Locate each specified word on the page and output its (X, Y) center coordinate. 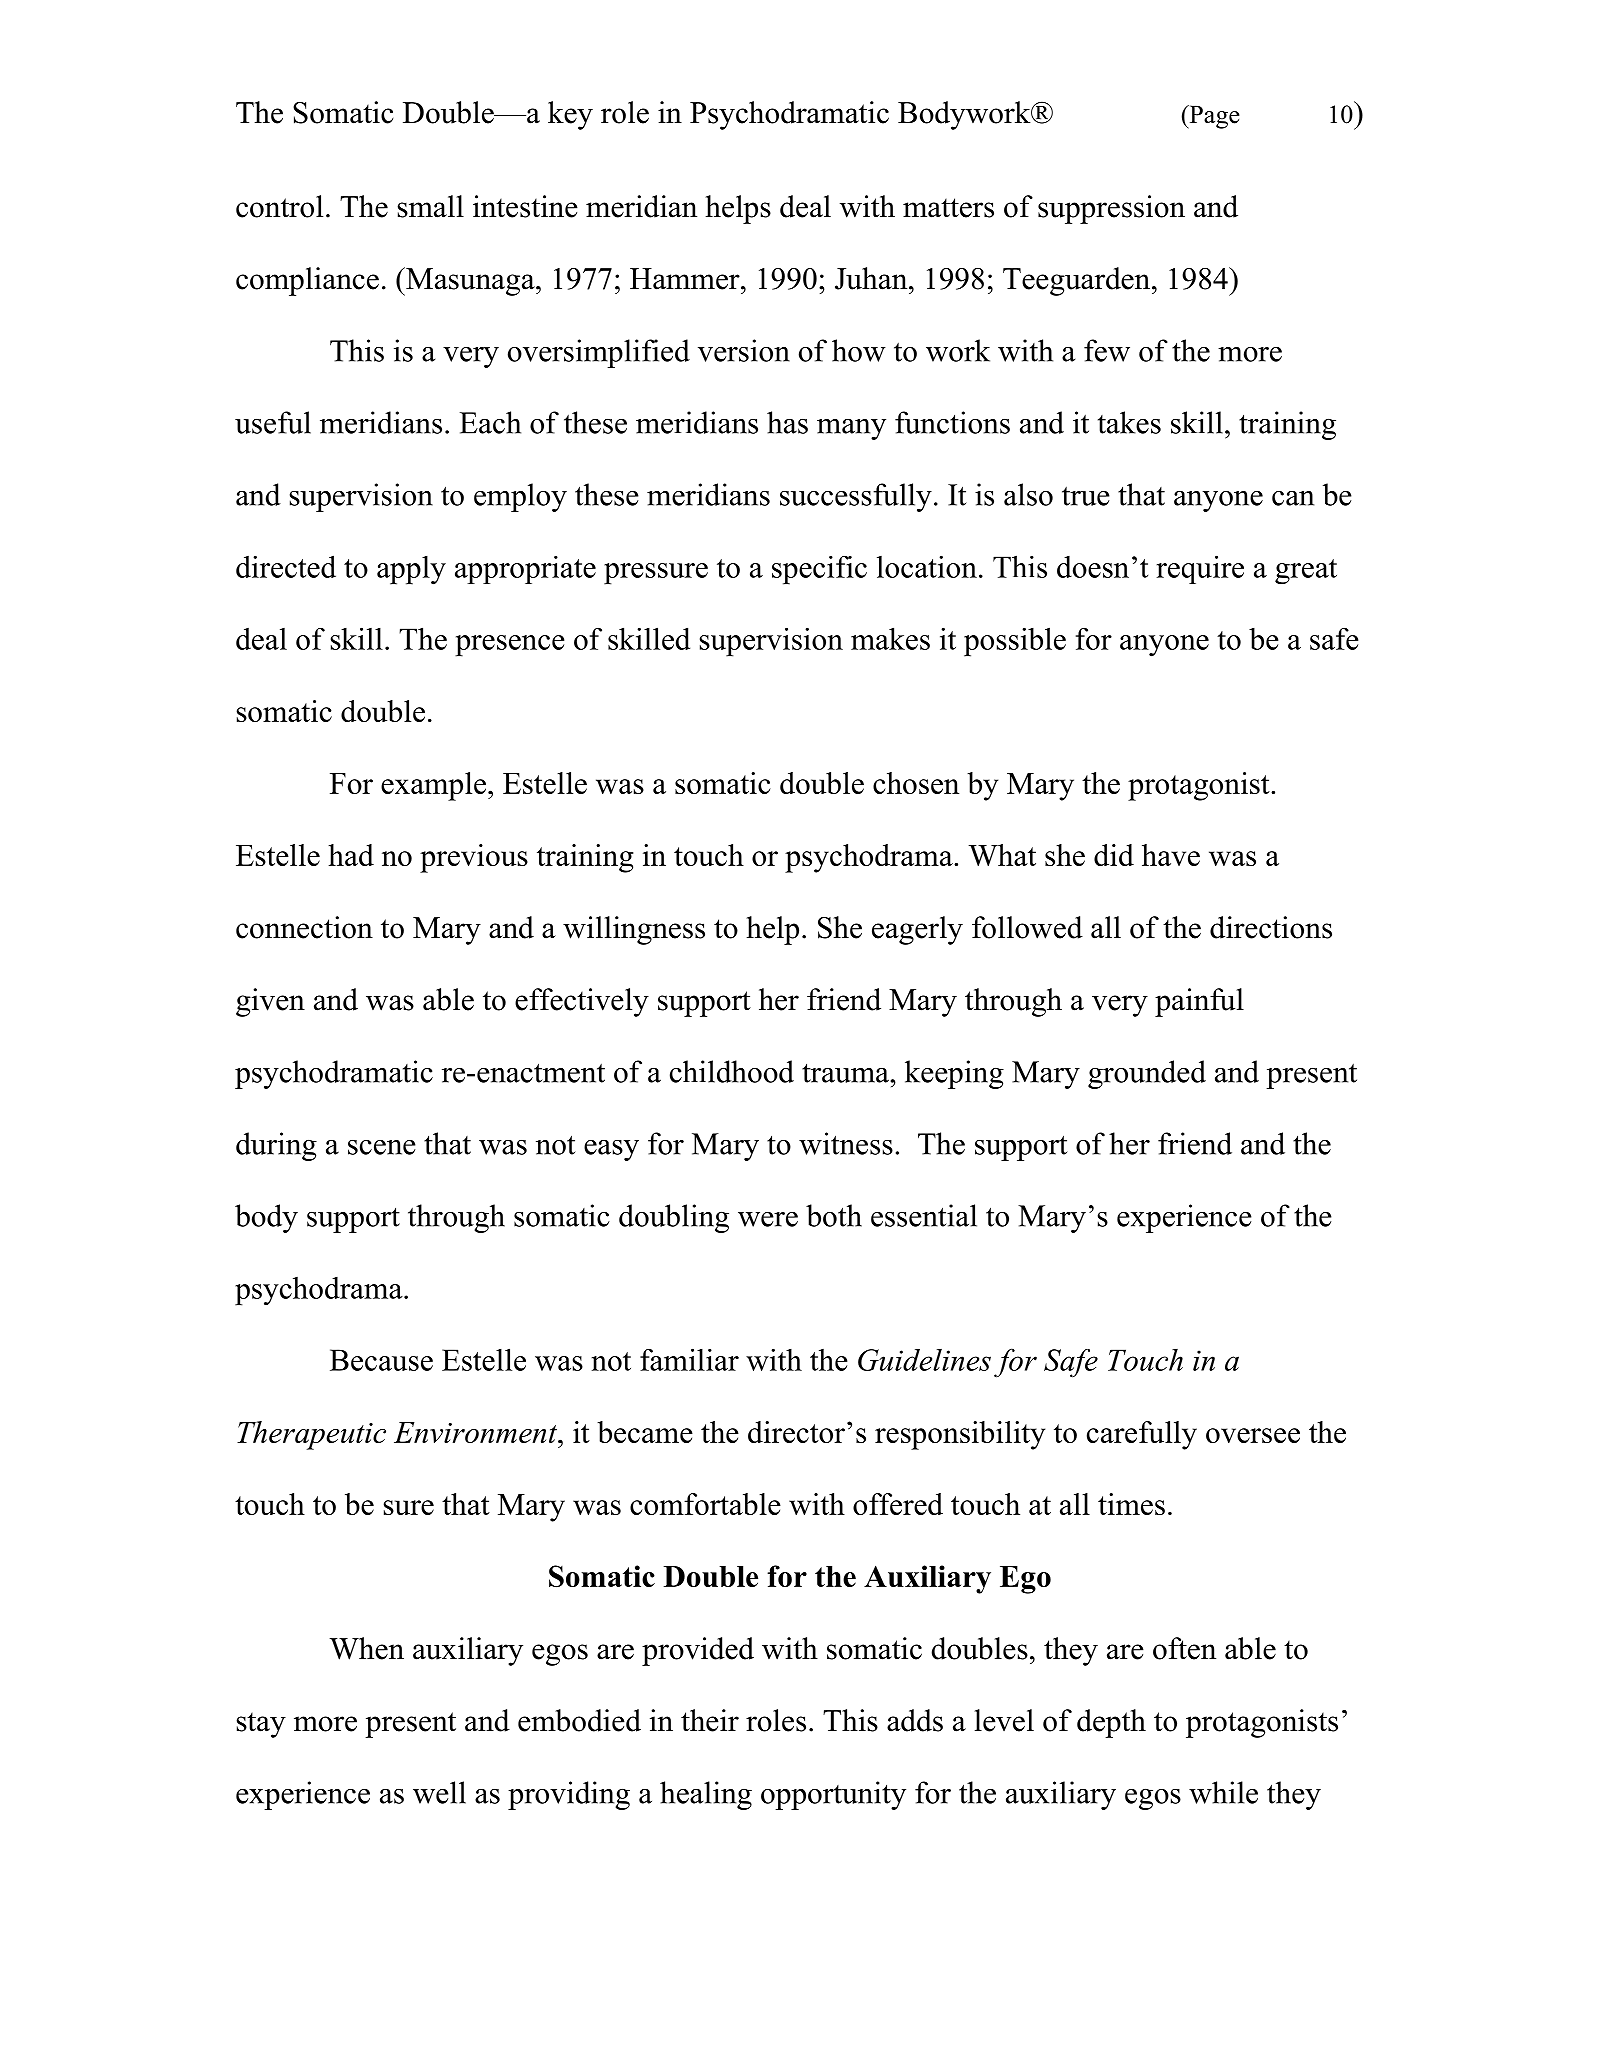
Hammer (686, 279)
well (439, 1792)
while (1223, 1792)
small (430, 206)
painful (1199, 1002)
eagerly (917, 930)
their (710, 1720)
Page (1213, 117)
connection (304, 927)
